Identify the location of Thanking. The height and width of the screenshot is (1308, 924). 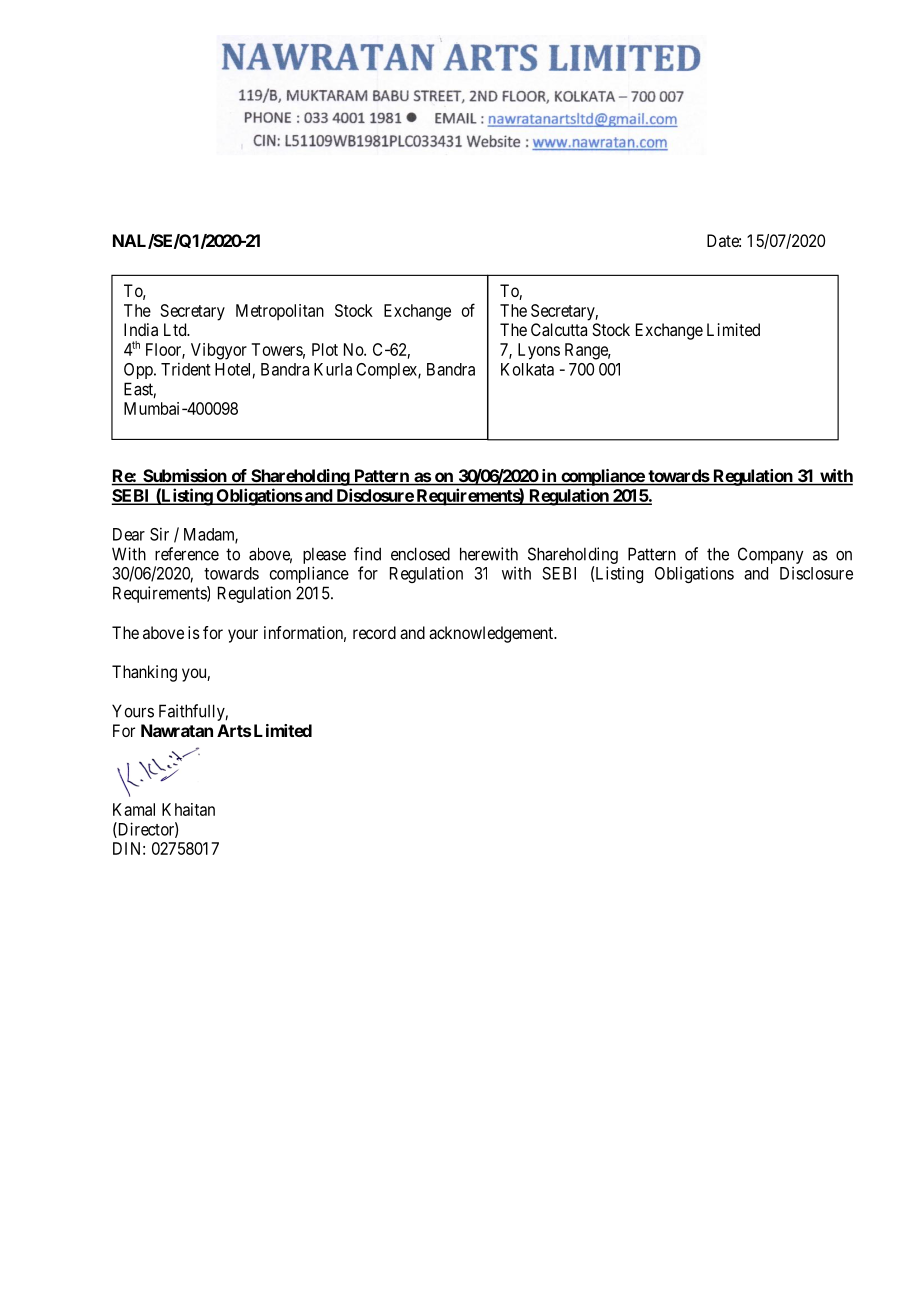
(144, 673).
